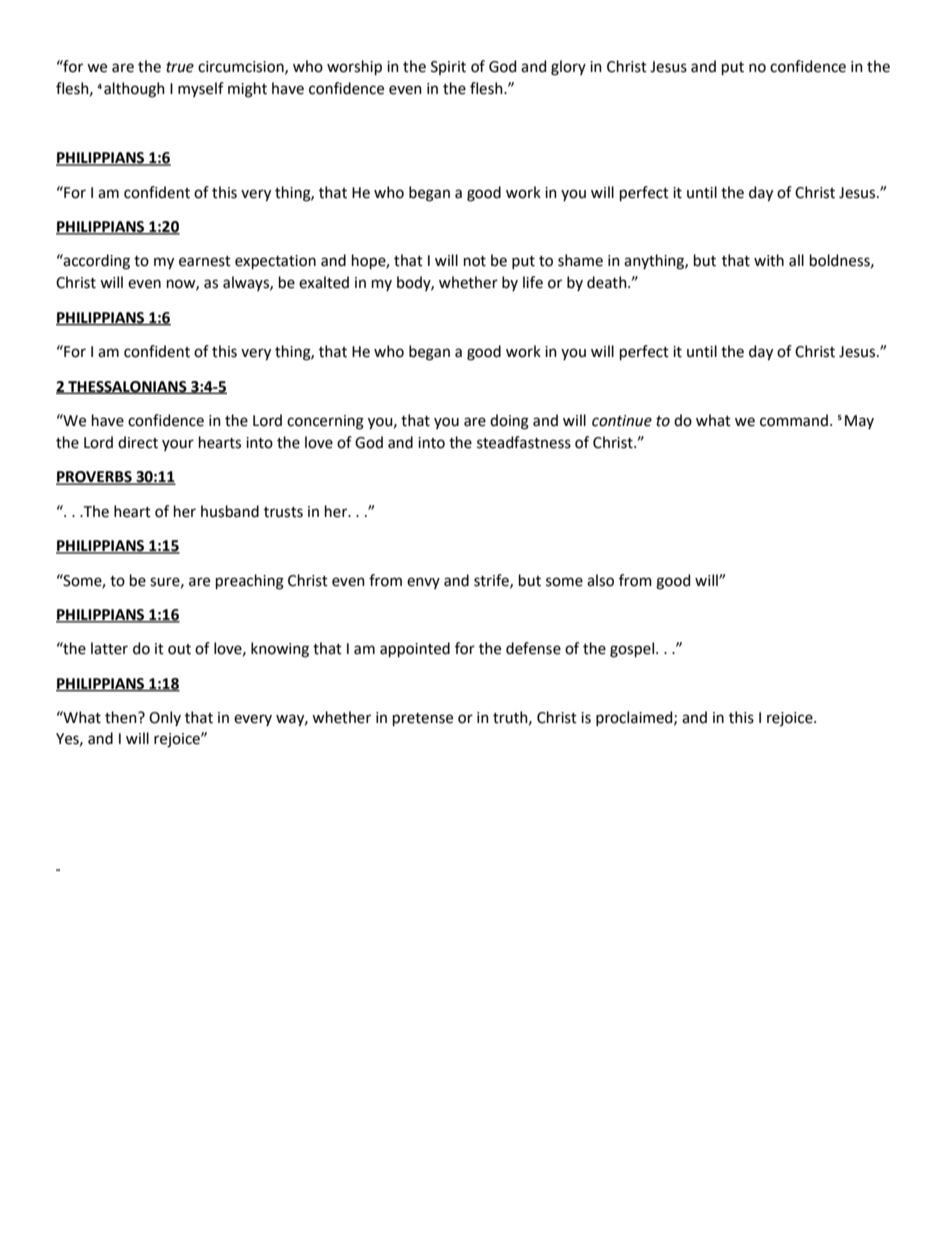  I want to click on glory, so click(568, 68).
